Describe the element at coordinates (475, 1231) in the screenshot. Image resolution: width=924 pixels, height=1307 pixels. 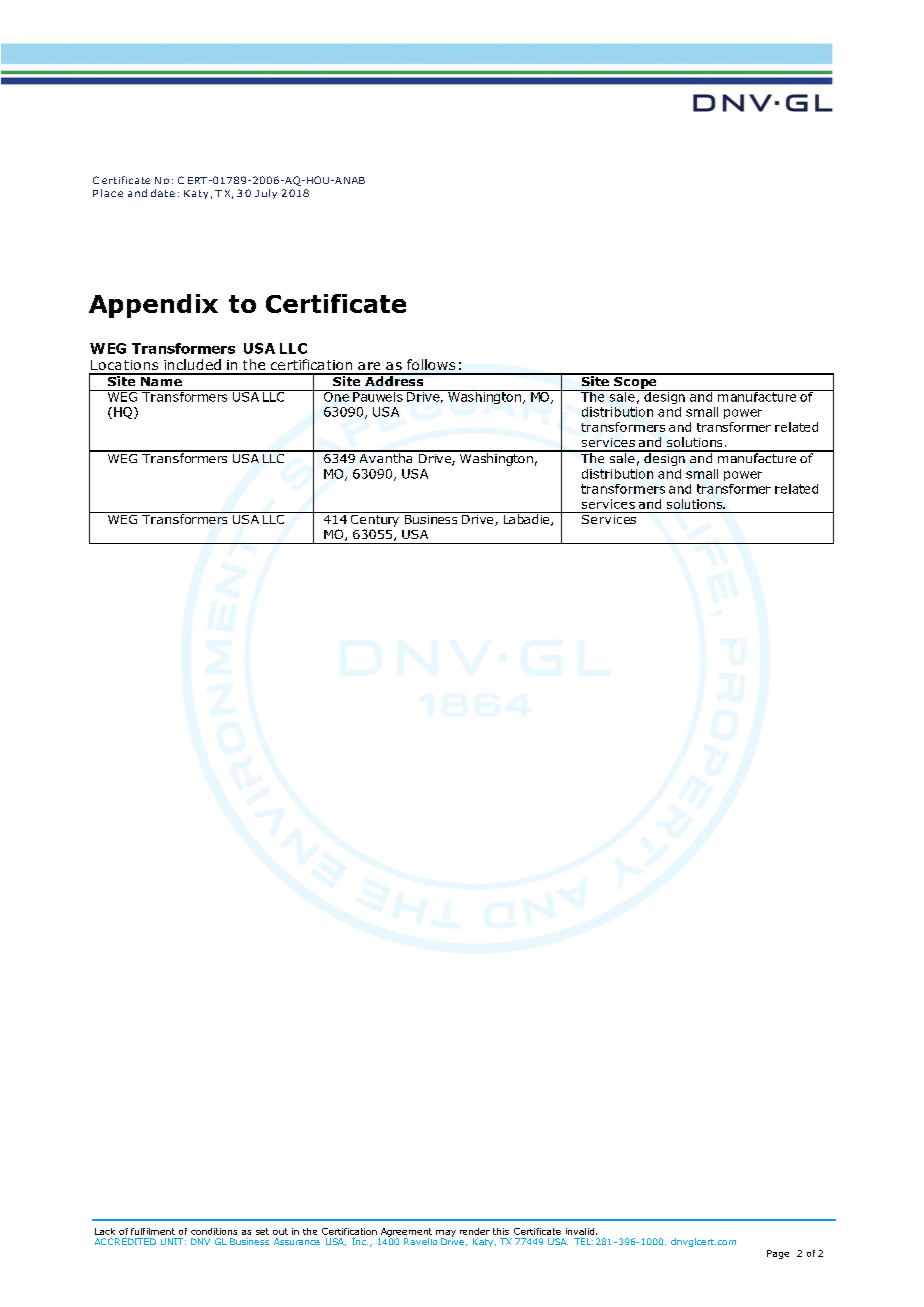
I see `render` at that location.
